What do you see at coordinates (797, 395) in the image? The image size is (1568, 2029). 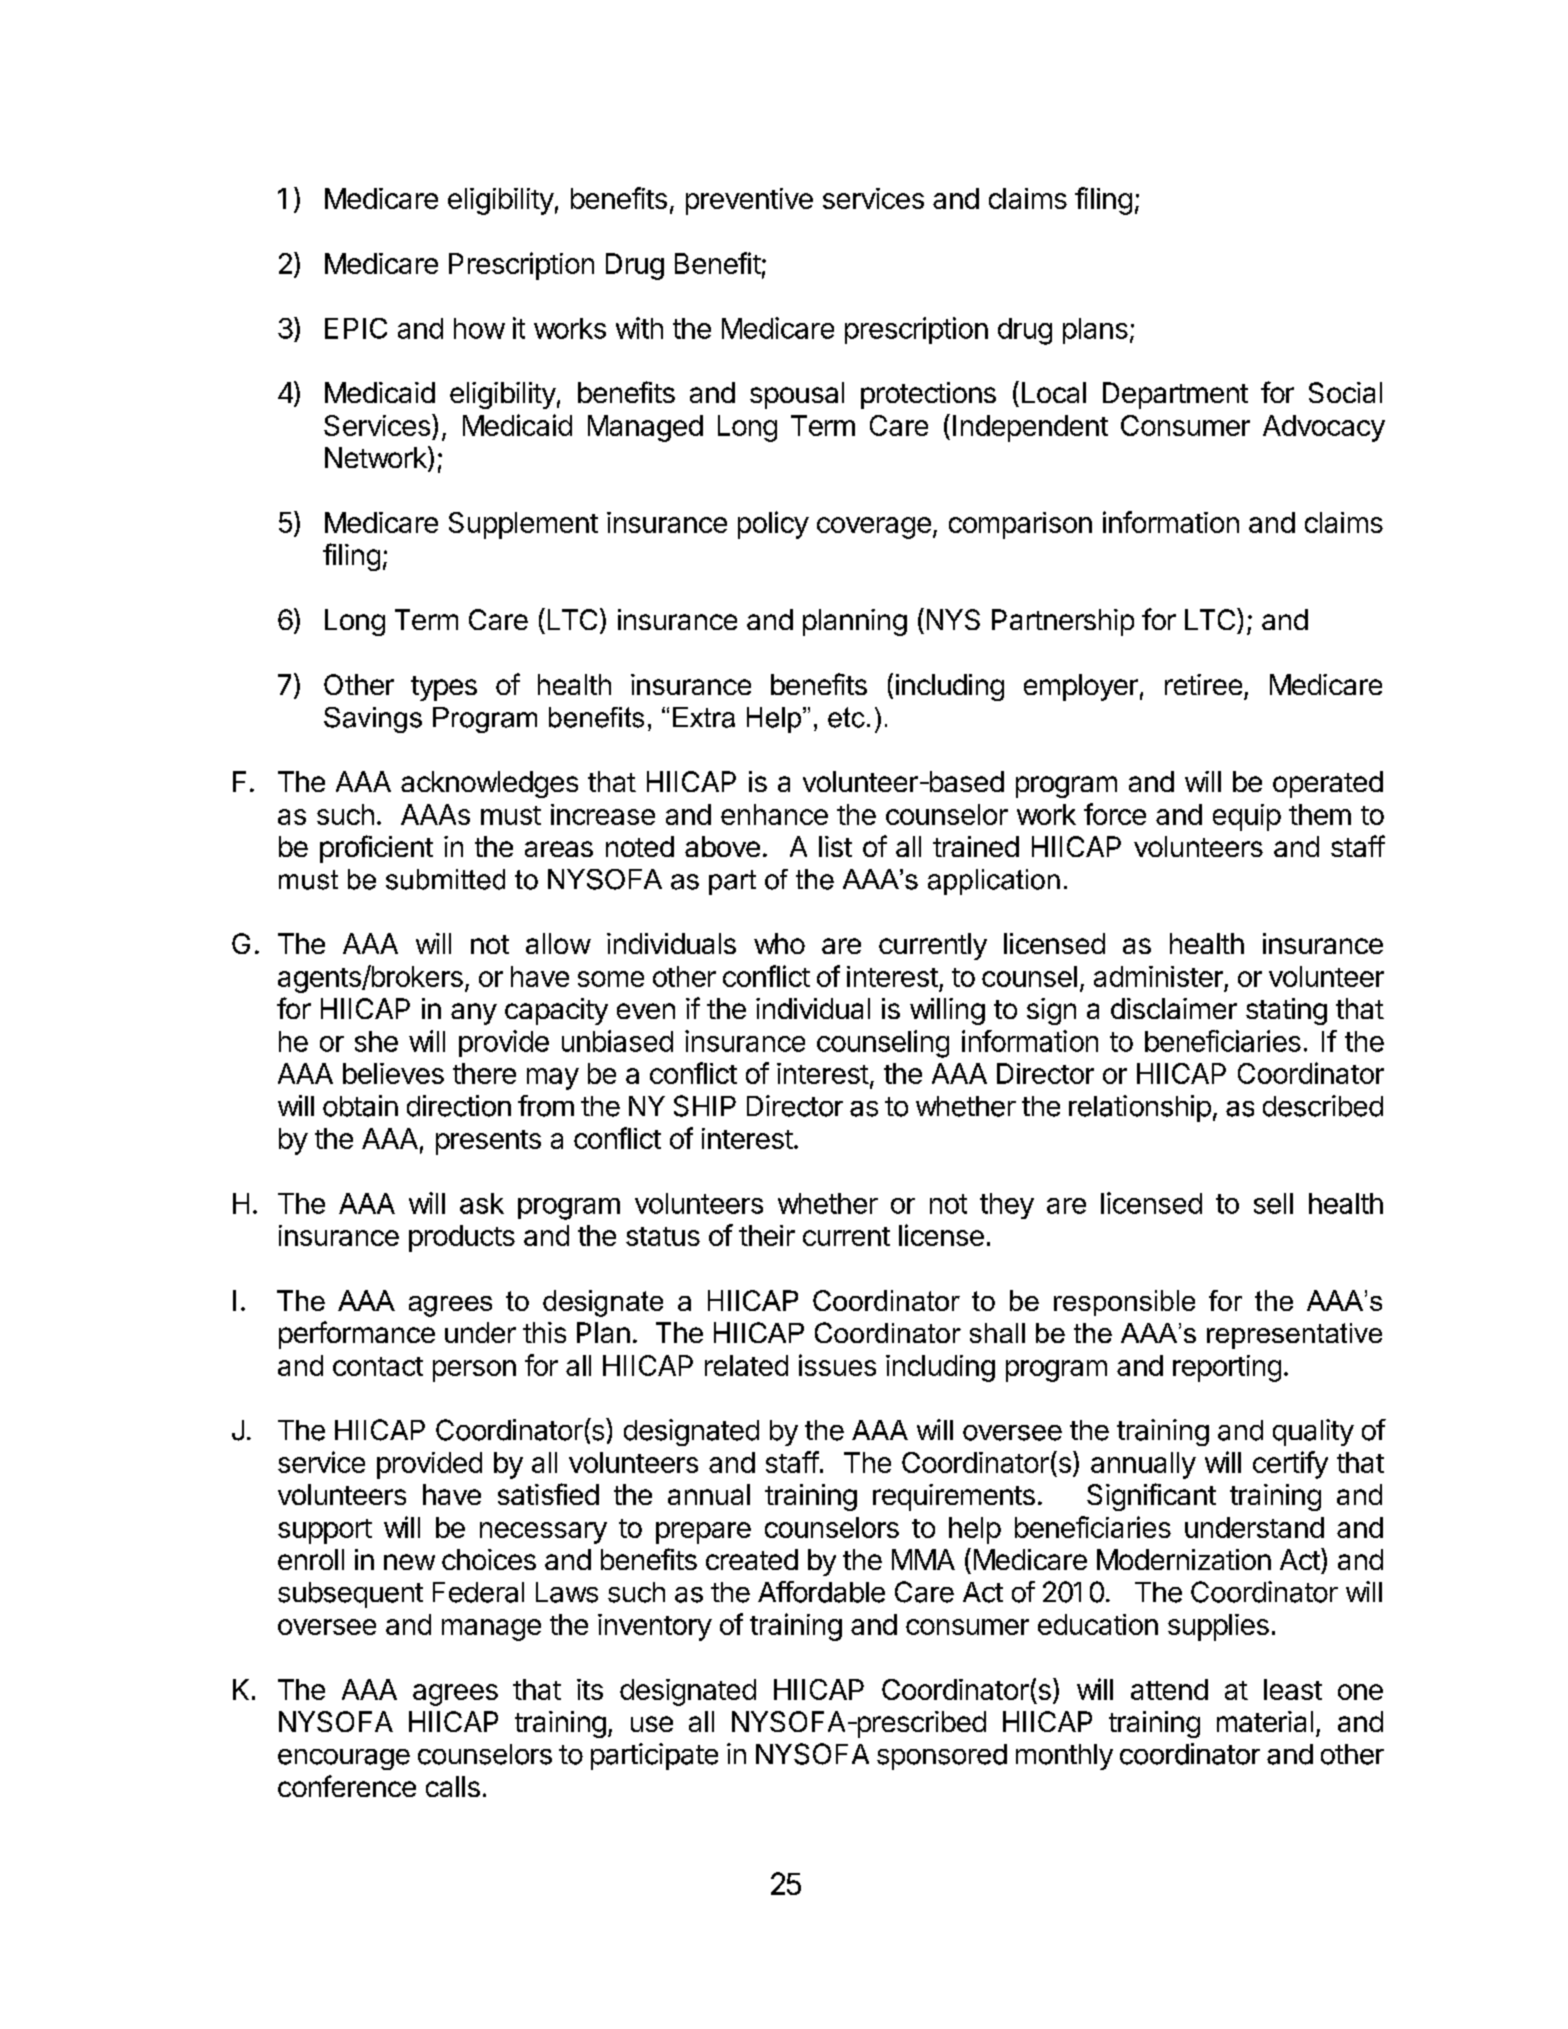 I see `spousal` at bounding box center [797, 395].
